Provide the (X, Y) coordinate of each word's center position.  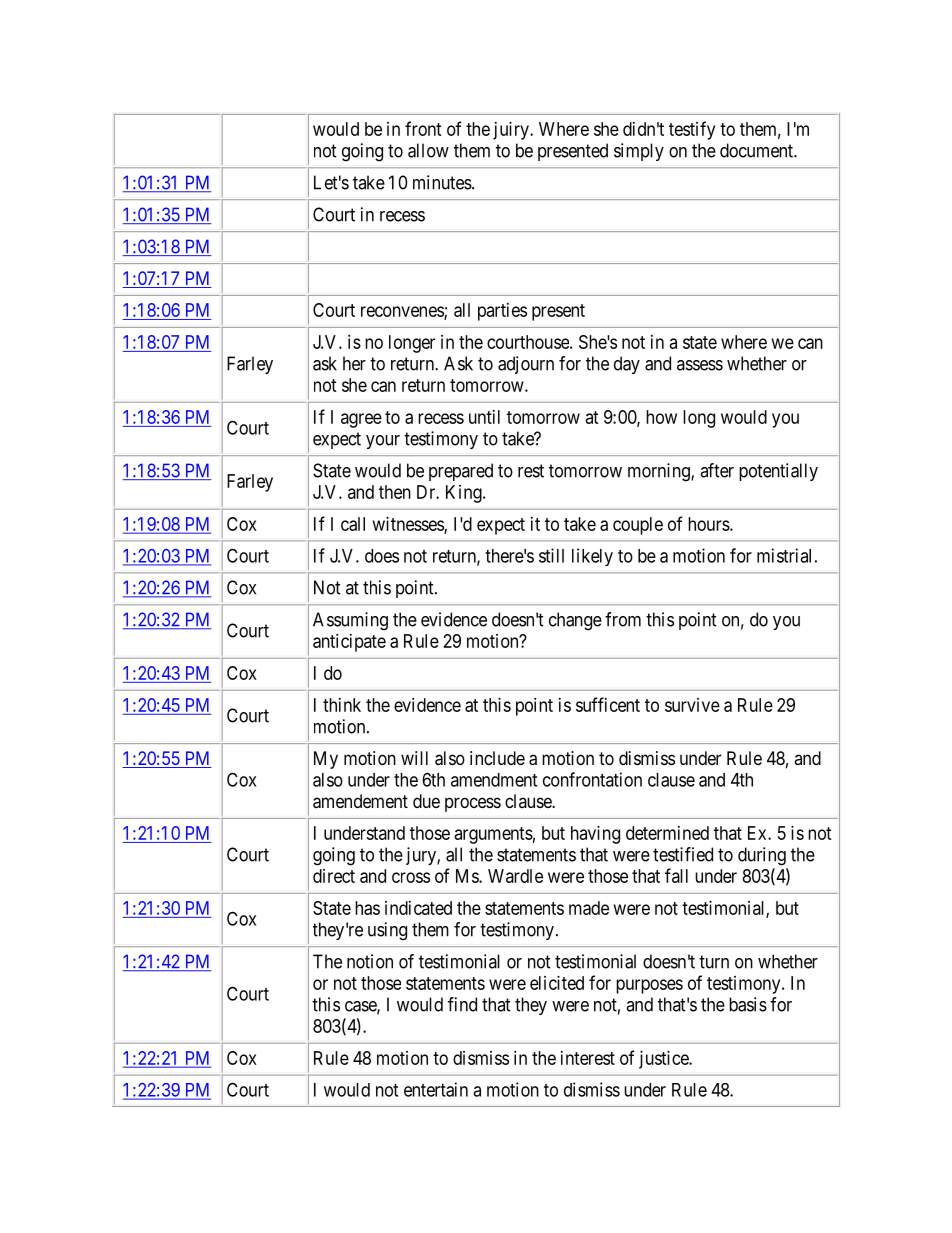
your (383, 442)
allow (428, 150)
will (414, 758)
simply (639, 152)
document (757, 150)
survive (692, 705)
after (717, 470)
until (484, 417)
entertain (436, 1089)
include (497, 758)
